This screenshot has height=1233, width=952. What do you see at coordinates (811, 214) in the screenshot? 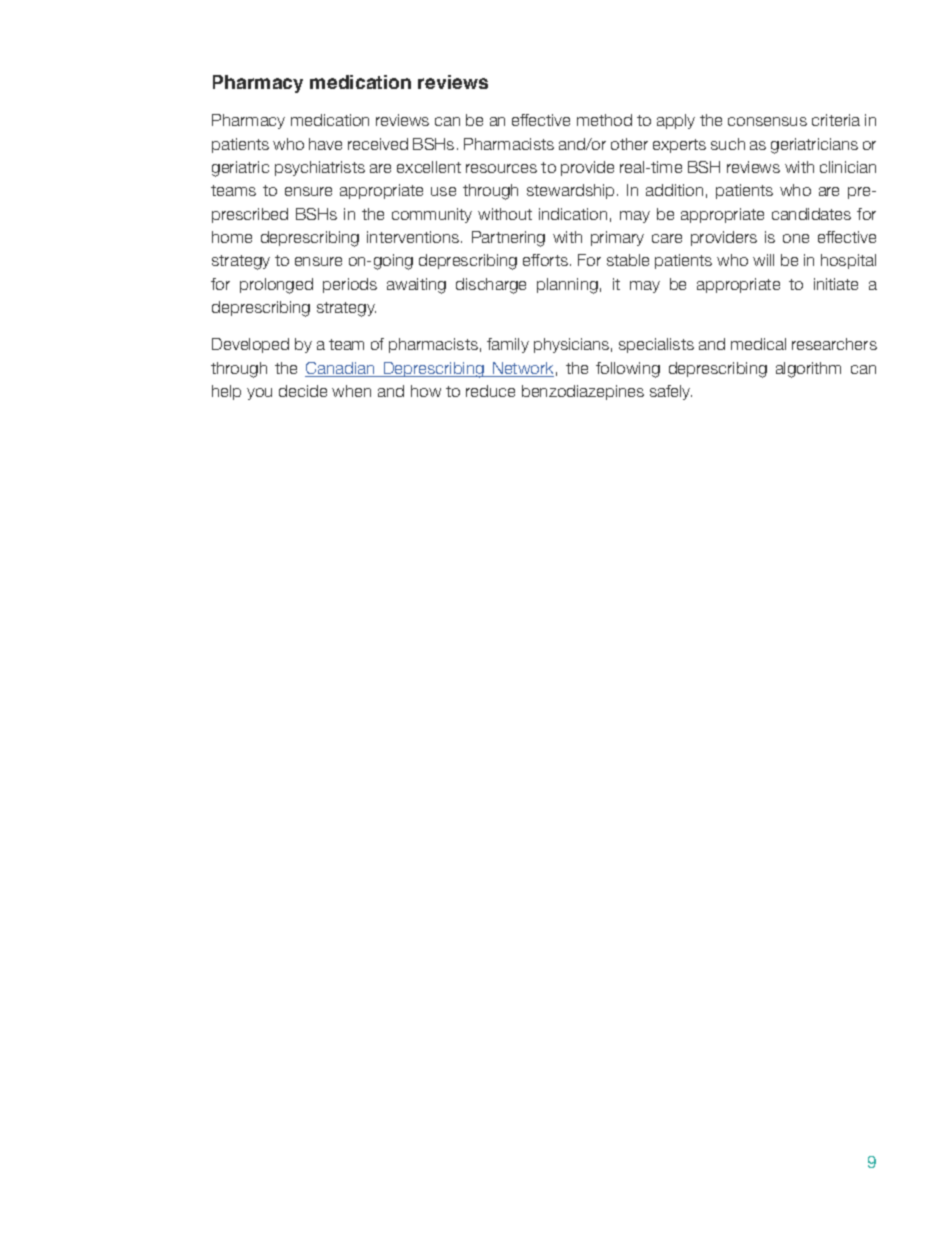
I see `candidates` at bounding box center [811, 214].
